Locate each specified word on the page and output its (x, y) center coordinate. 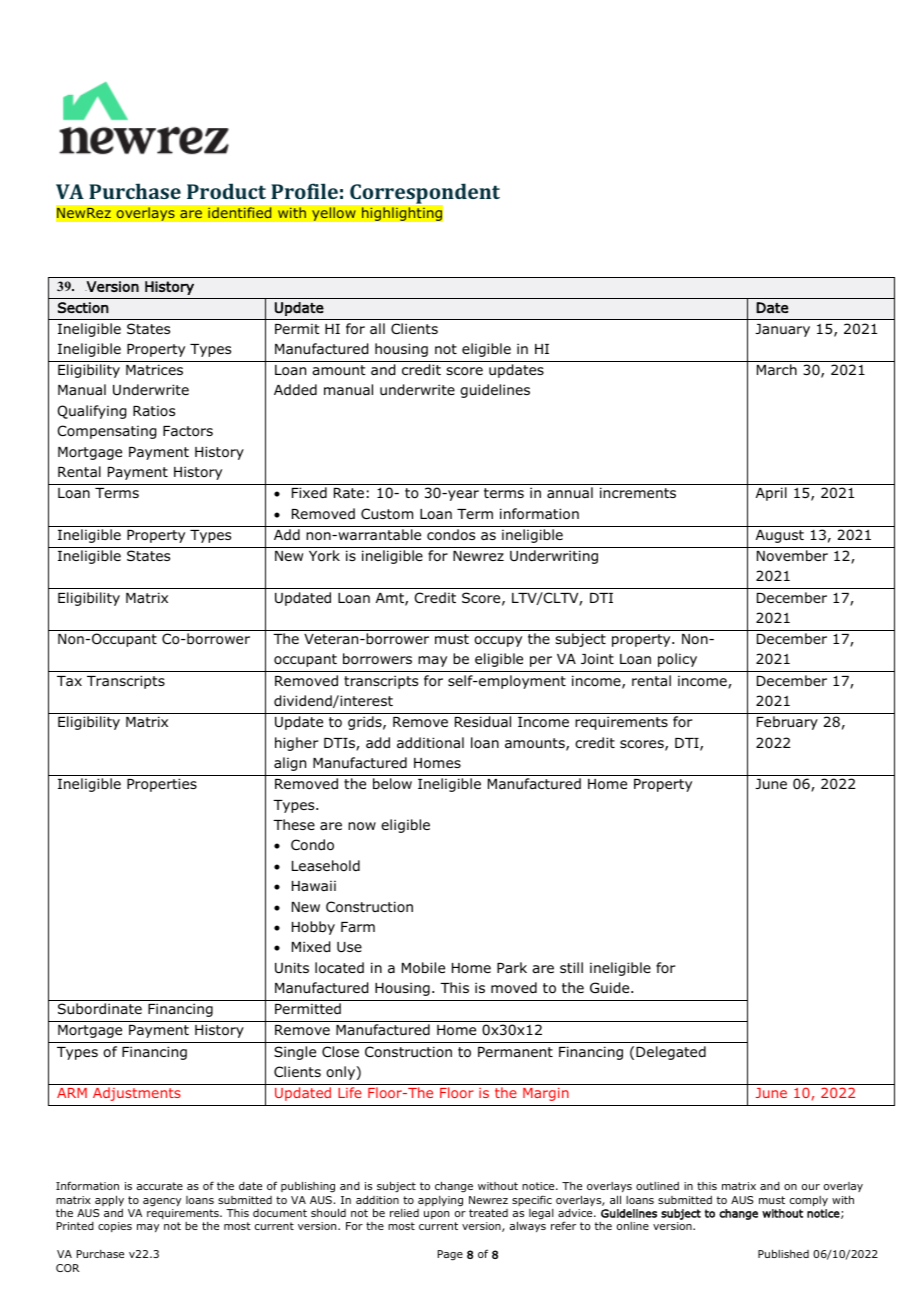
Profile (304, 191)
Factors (188, 431)
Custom (387, 513)
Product (226, 191)
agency (162, 1202)
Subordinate (100, 1008)
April (771, 494)
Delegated (671, 1053)
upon (436, 1215)
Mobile (423, 968)
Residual (483, 722)
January (782, 330)
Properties (162, 785)
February (787, 723)
